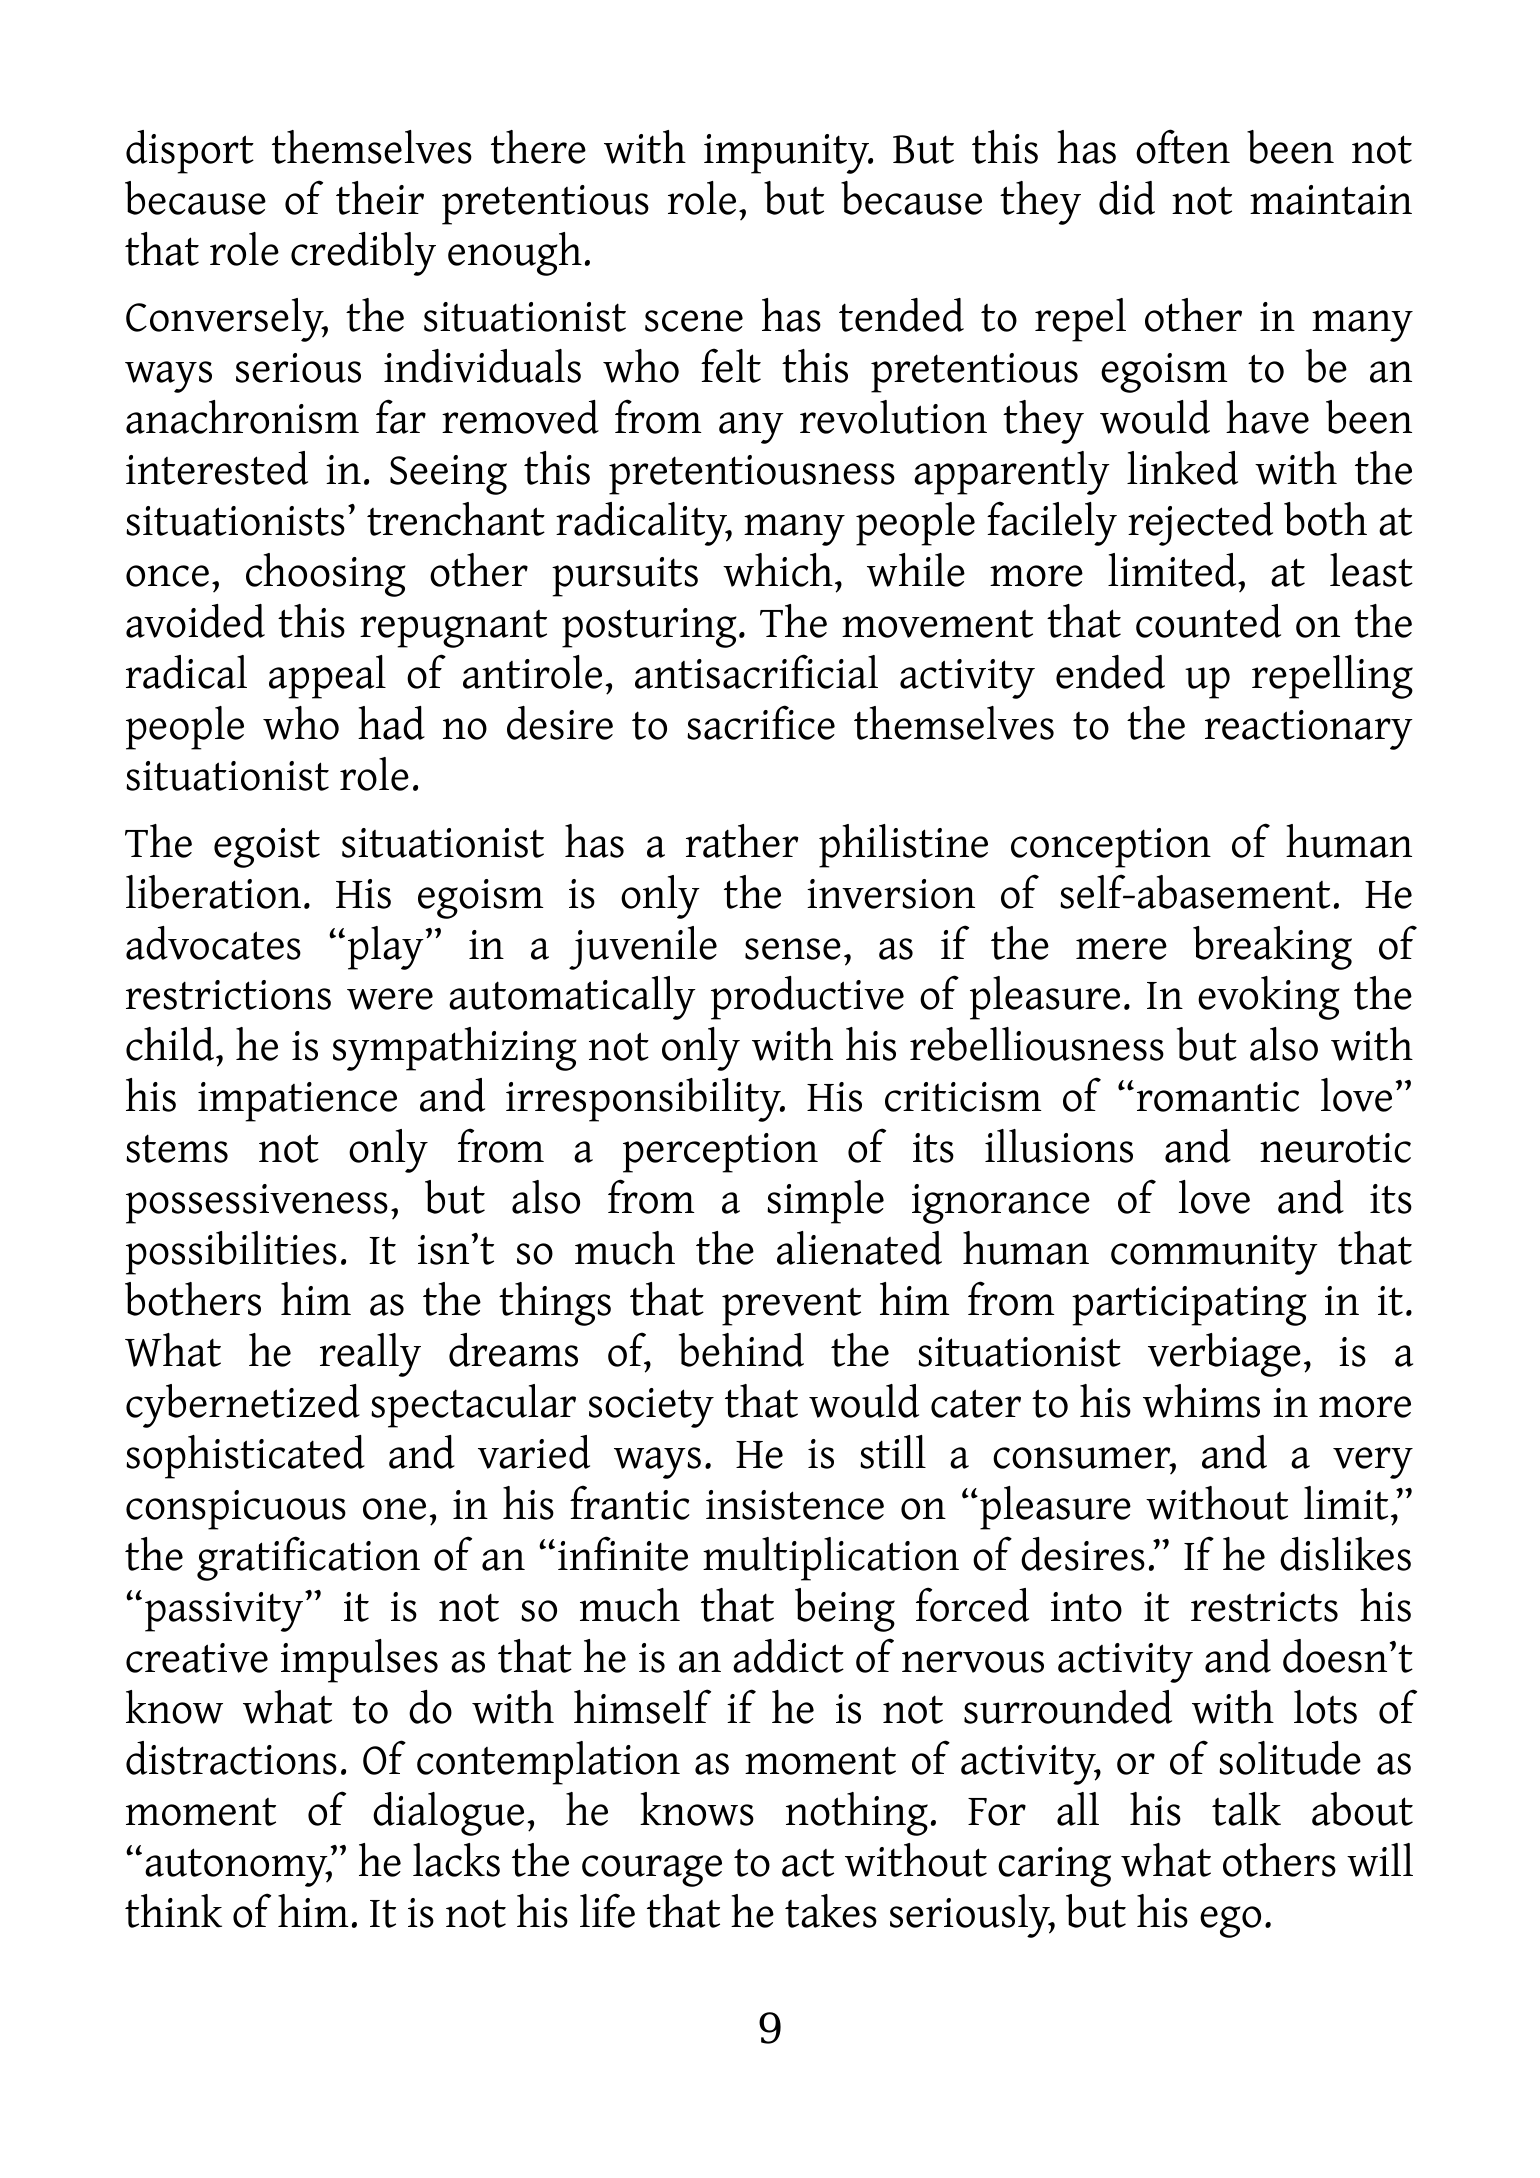 The height and width of the screenshot is (2178, 1540). Describe the element at coordinates (807, 998) in the screenshot. I see `productive` at that location.
